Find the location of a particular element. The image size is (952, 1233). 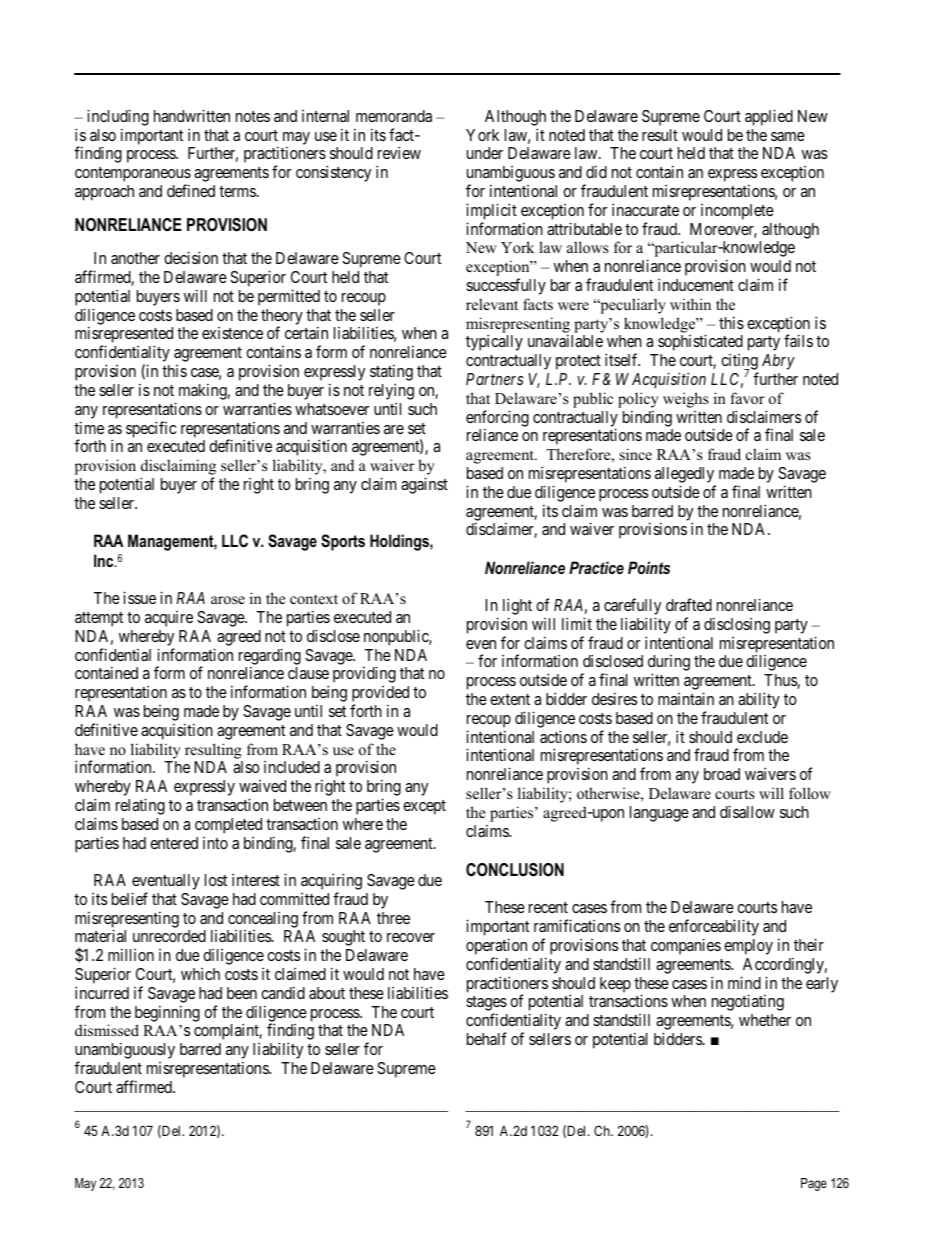

dismissed is located at coordinates (107, 1030).
